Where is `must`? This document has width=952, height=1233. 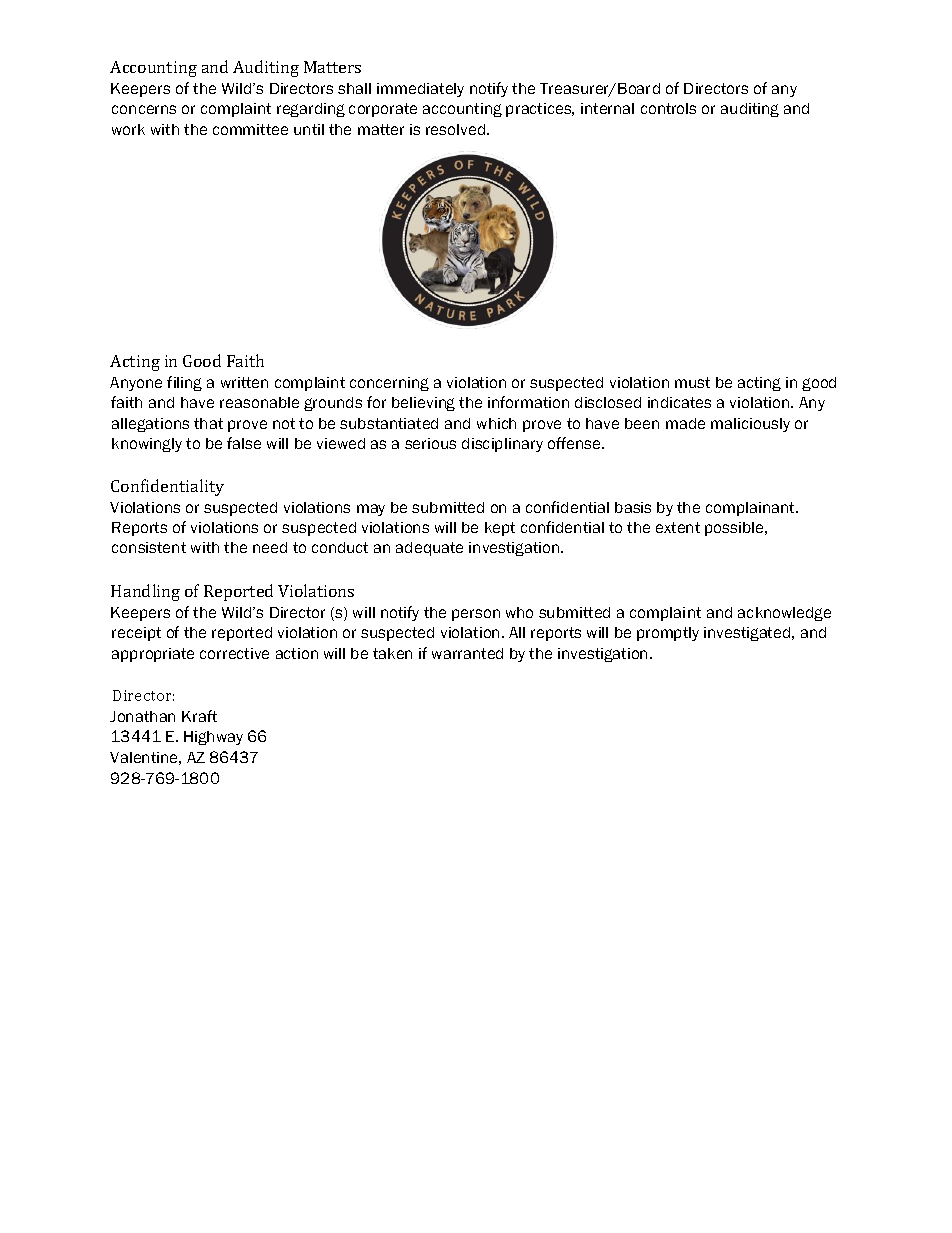 must is located at coordinates (692, 382).
